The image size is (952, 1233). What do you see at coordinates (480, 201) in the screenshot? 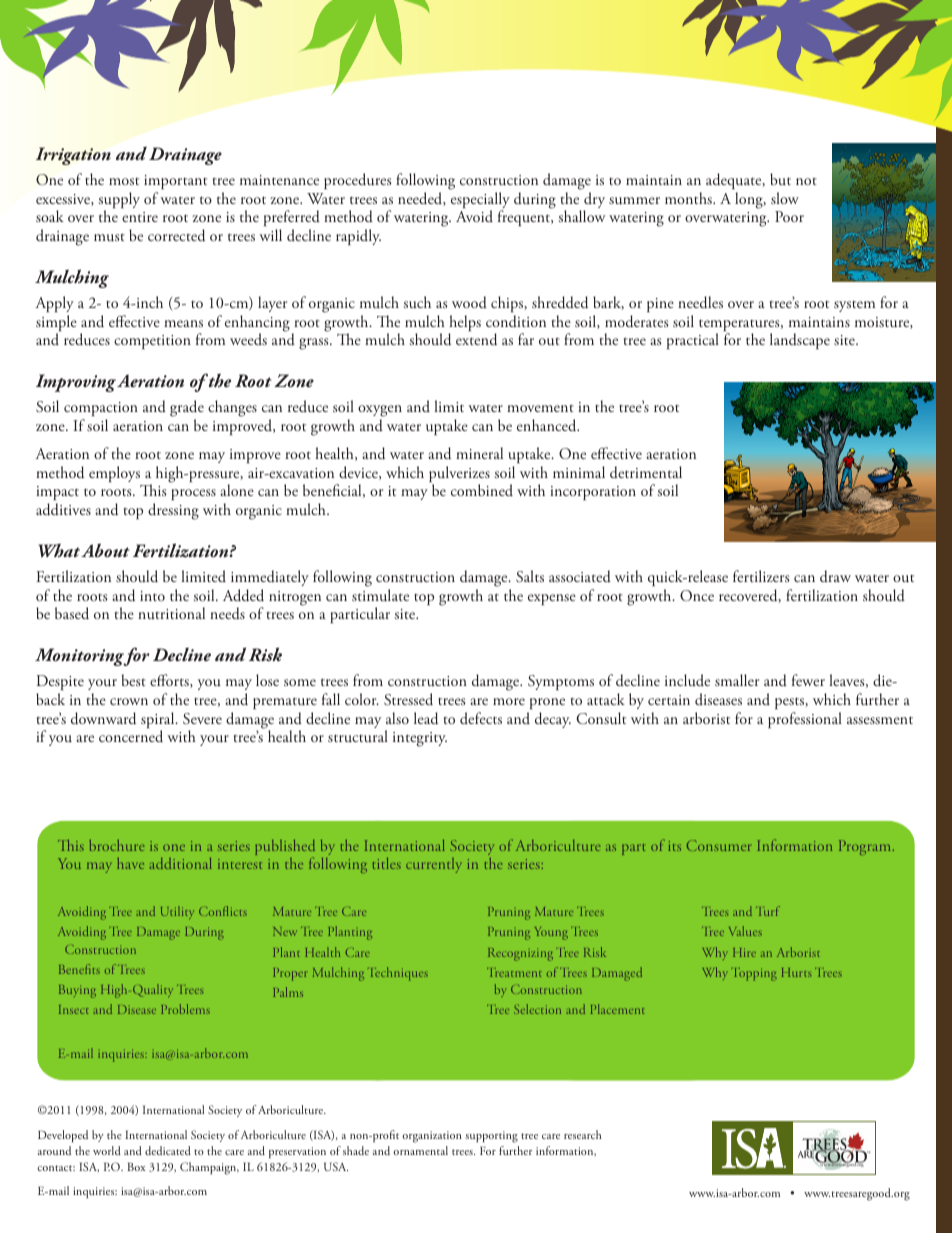
I see `especially` at bounding box center [480, 201].
